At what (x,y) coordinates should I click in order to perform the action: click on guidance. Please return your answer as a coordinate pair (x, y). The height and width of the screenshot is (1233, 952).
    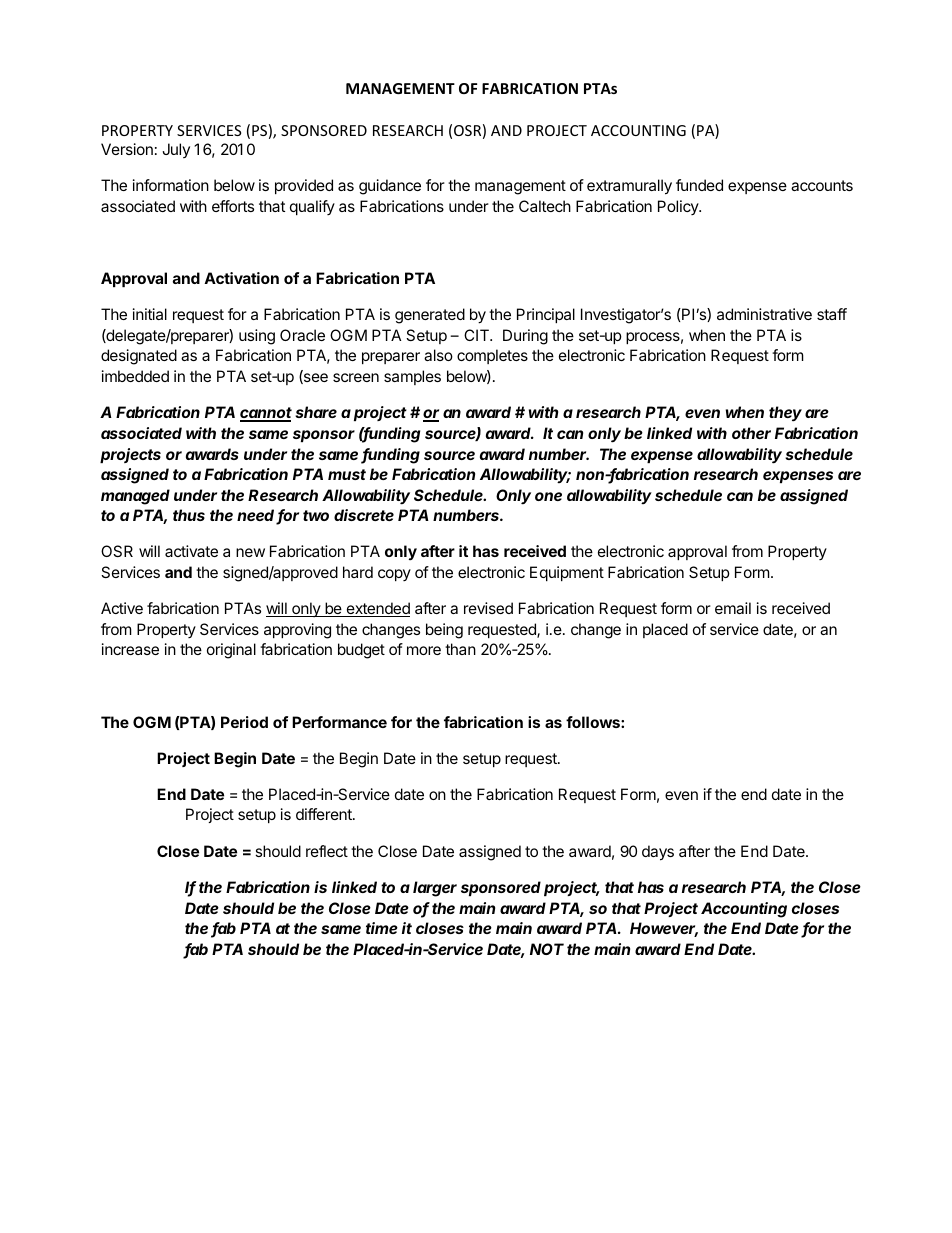
    Looking at the image, I should click on (390, 187).
